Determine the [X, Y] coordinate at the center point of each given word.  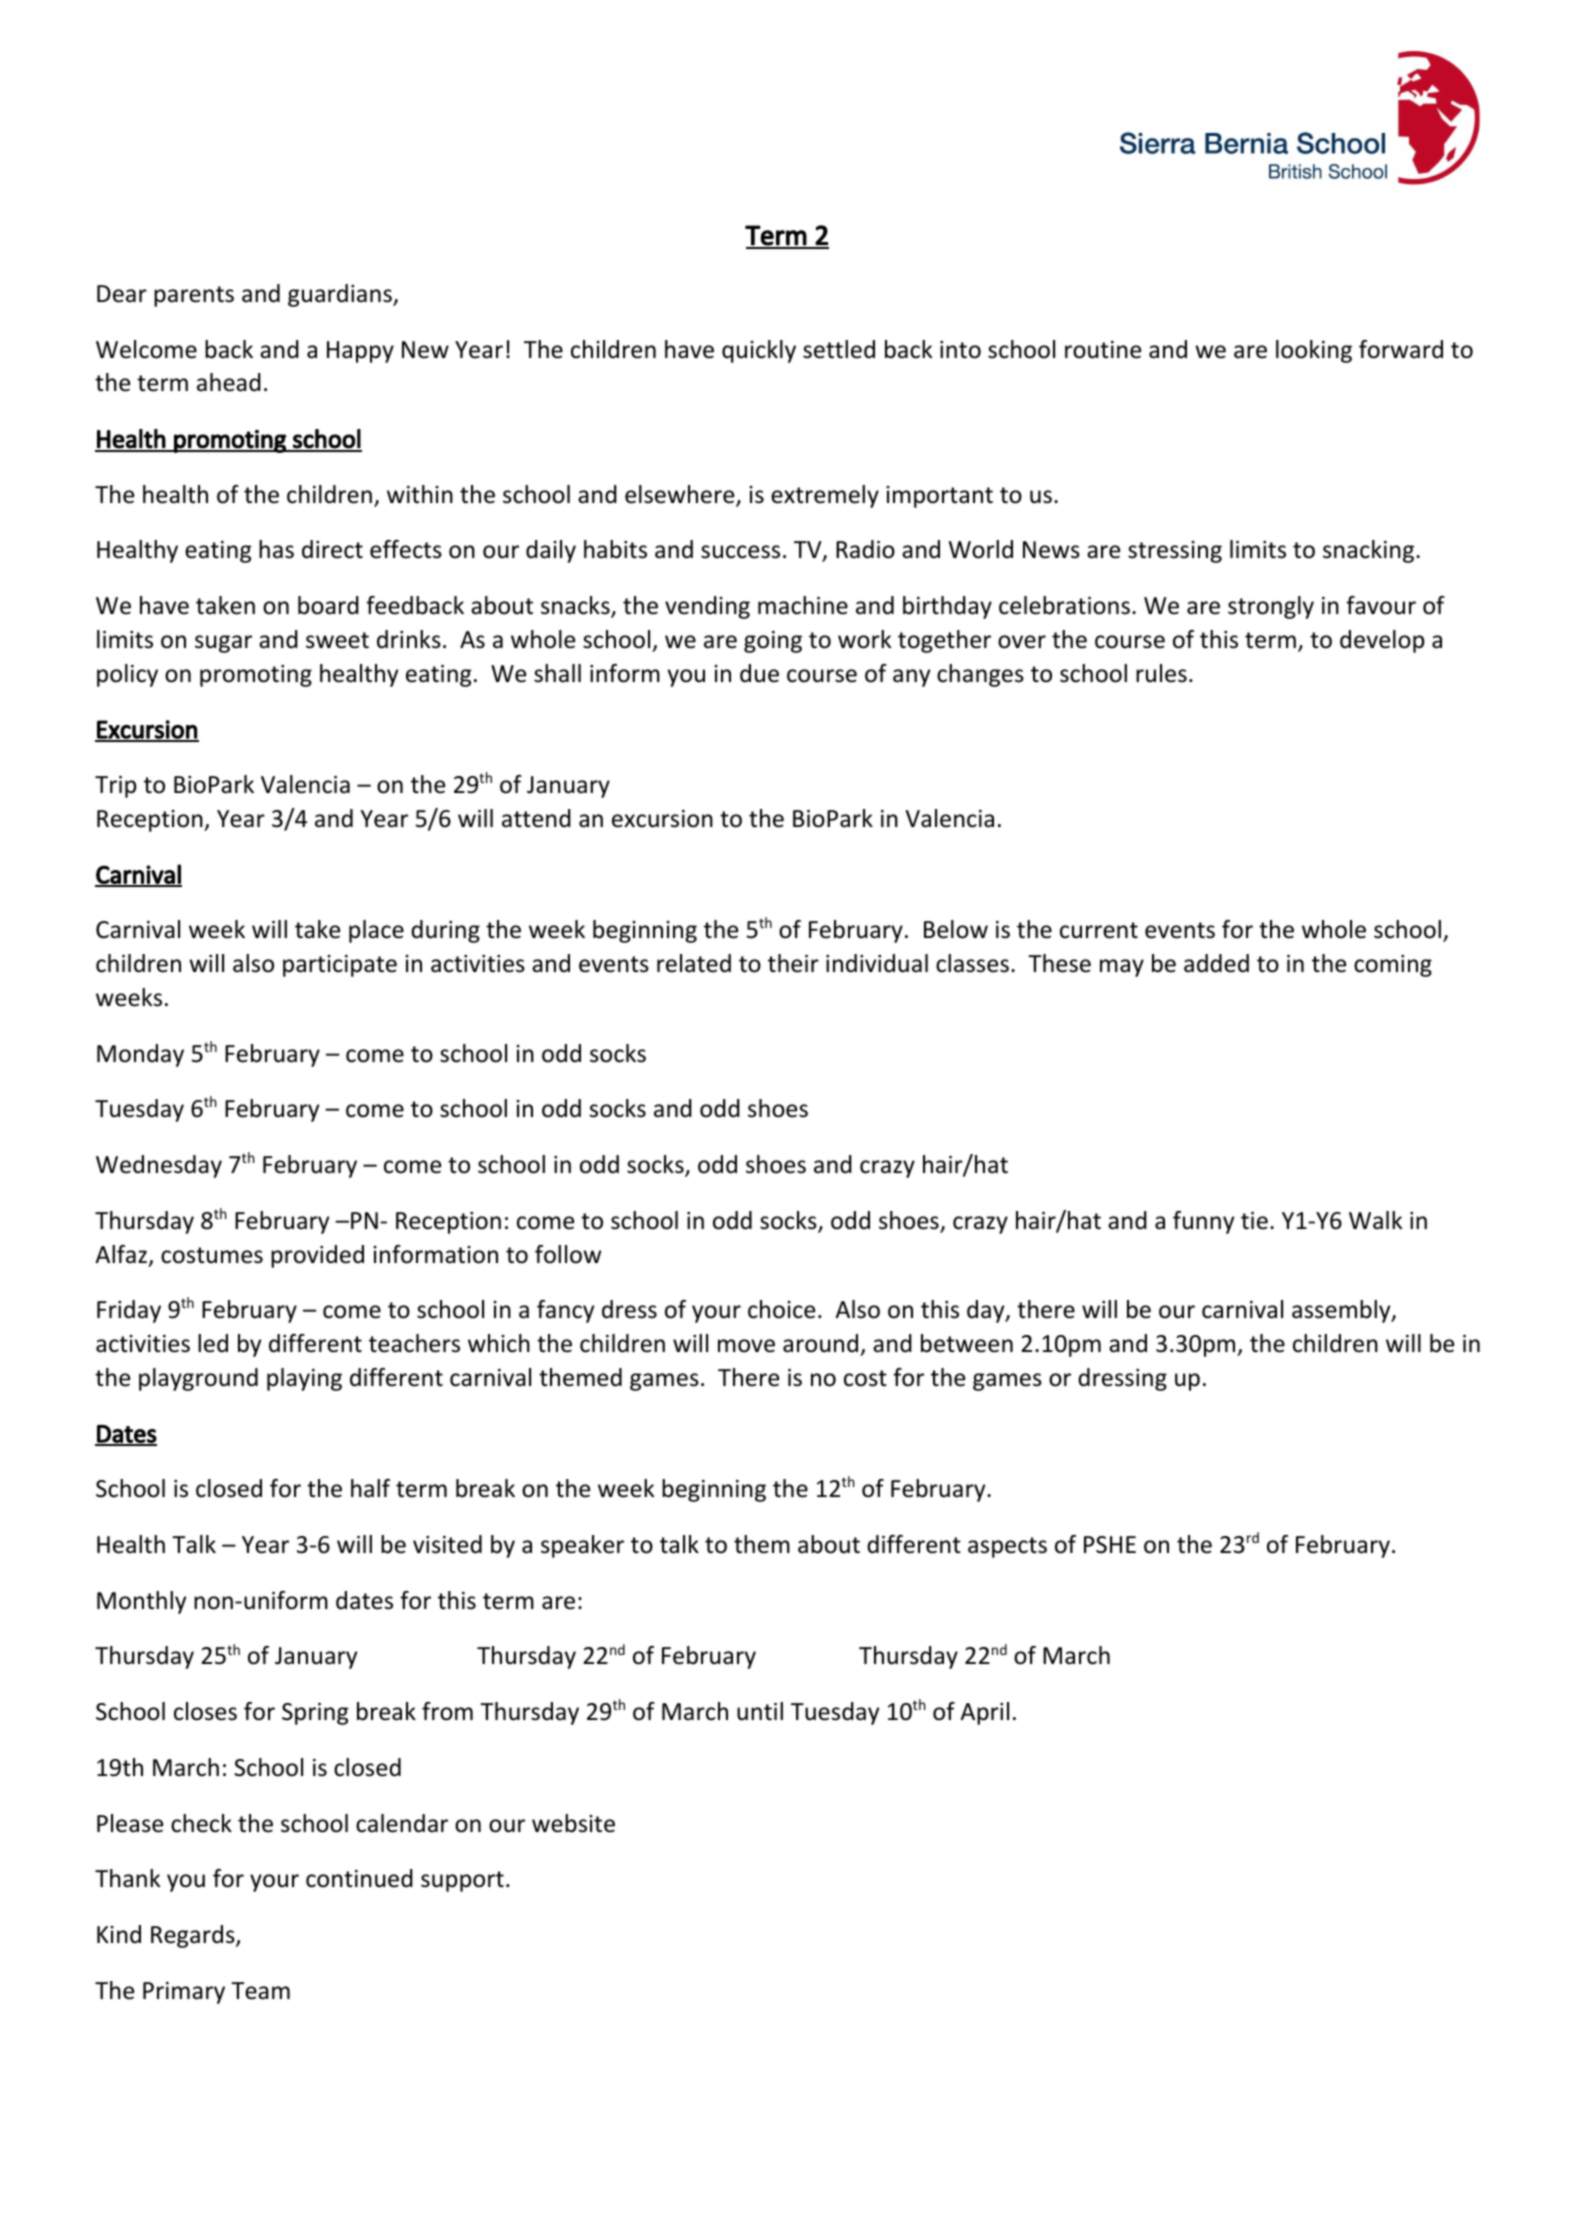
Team [260, 1991]
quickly [759, 351]
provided [317, 1256]
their [793, 963]
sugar [223, 644]
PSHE [1110, 1545]
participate [340, 966]
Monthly [141, 1602]
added [1216, 963]
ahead [229, 382]
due [759, 673]
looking [1314, 351]
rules [1161, 673]
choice [781, 1309]
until [760, 1711]
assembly [1342, 1311]
